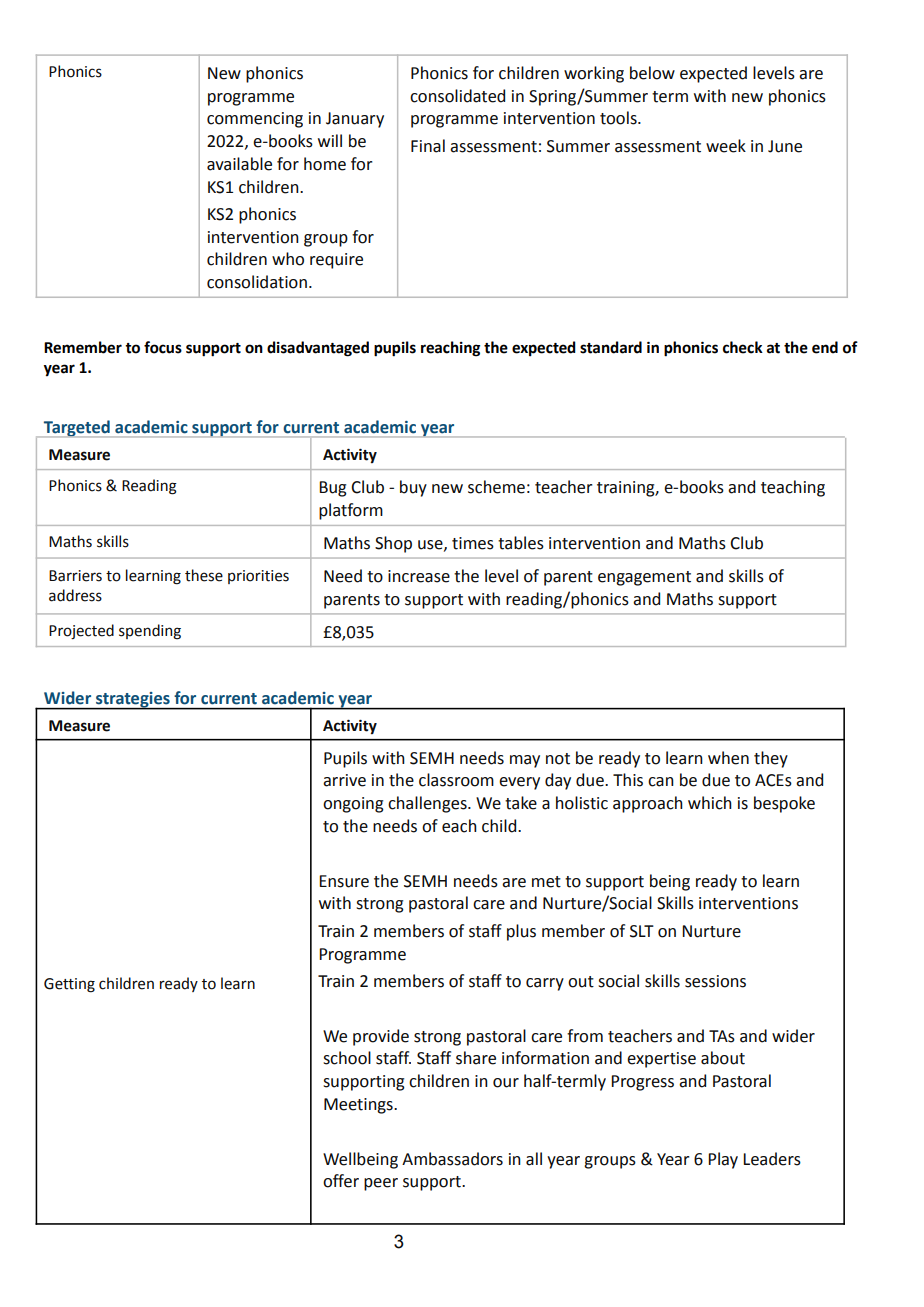 This image has height=1307, width=924. What do you see at coordinates (133, 701) in the image?
I see `strategies` at bounding box center [133, 701].
